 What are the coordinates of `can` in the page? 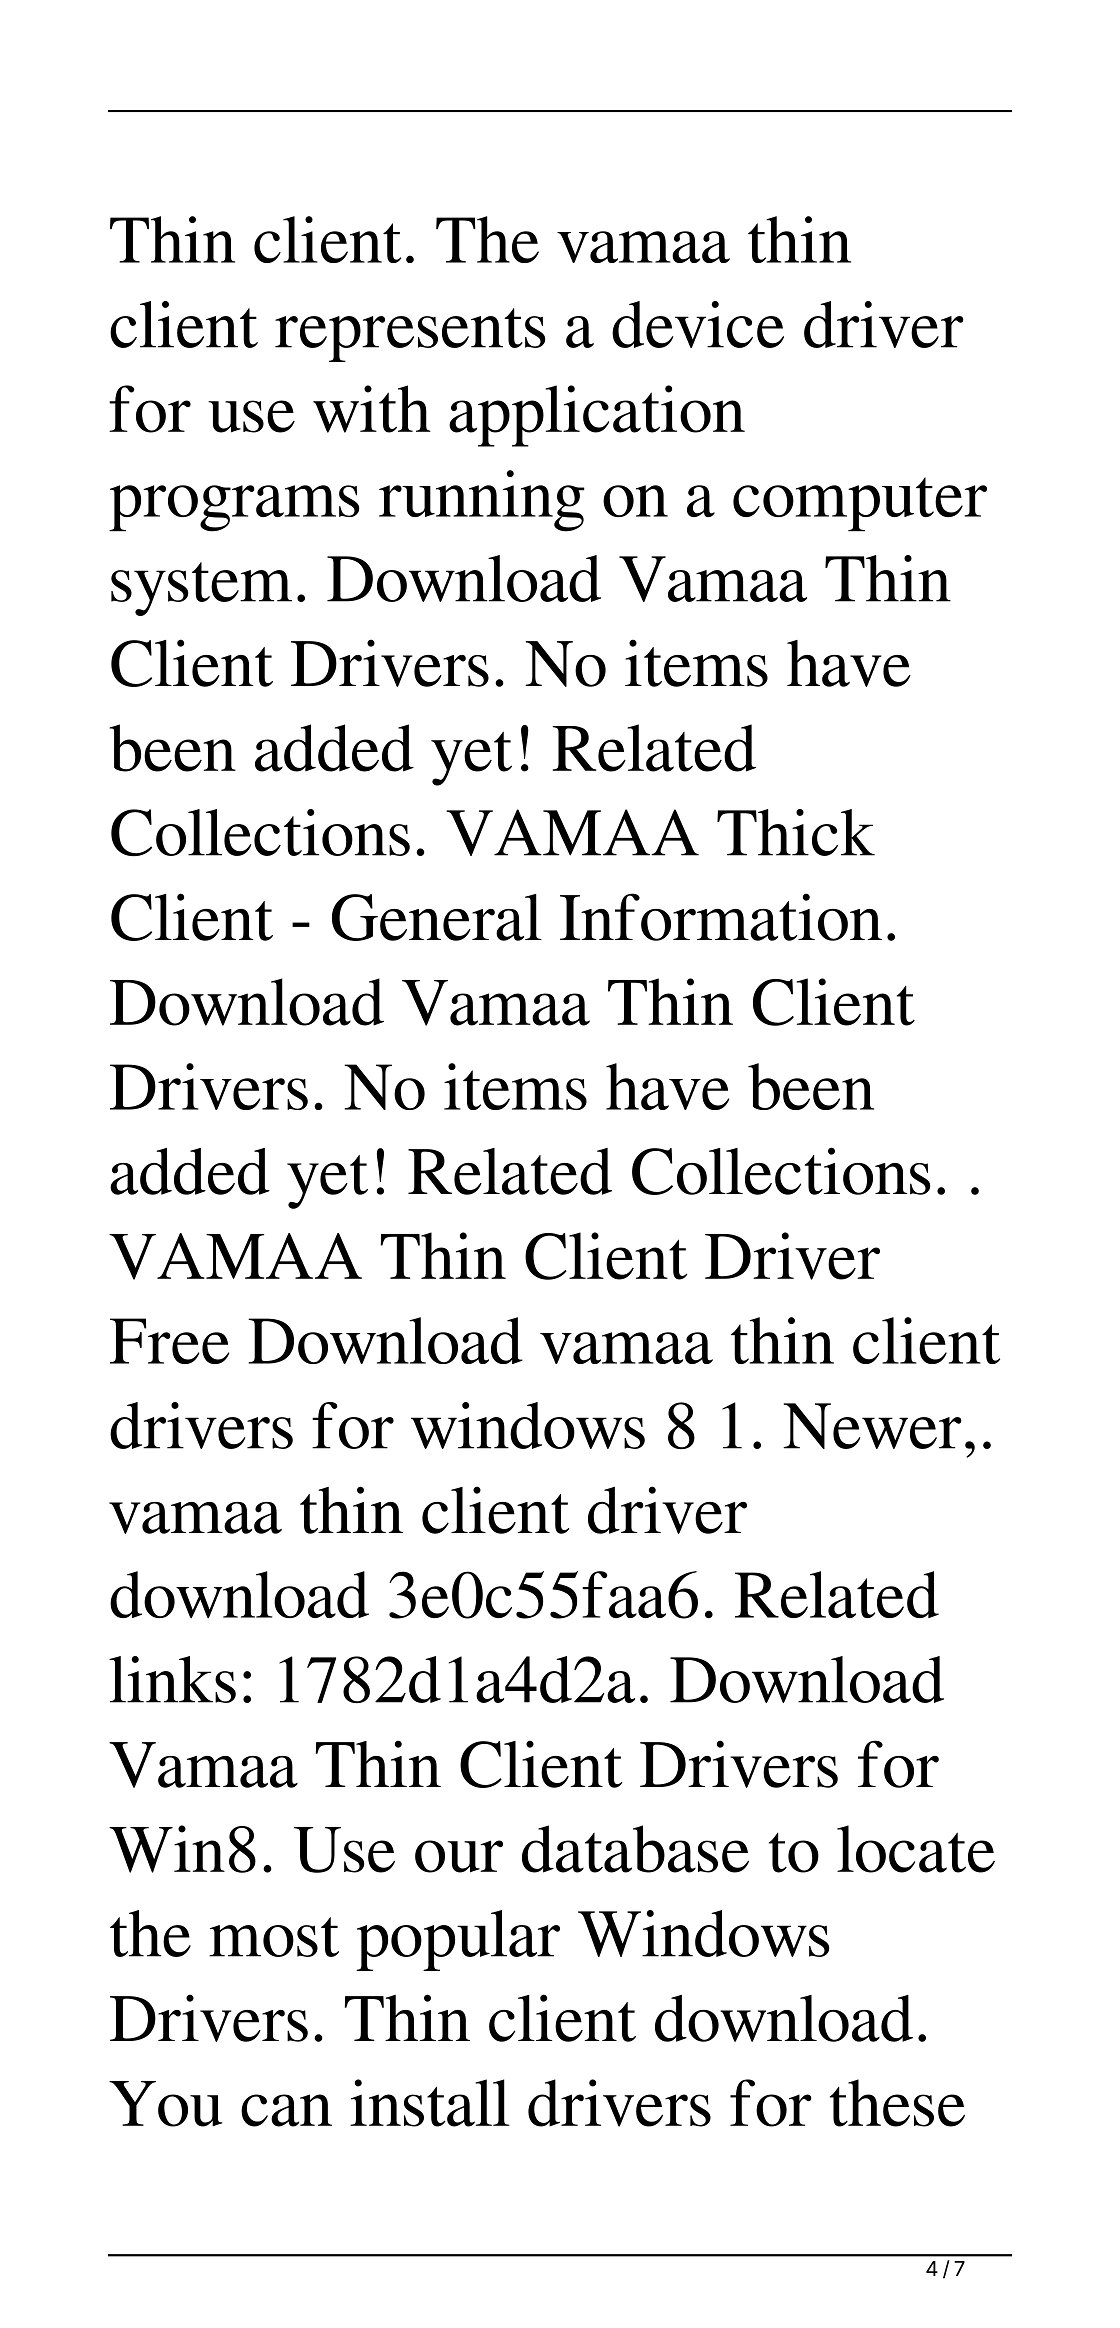 It's located at (286, 2110).
